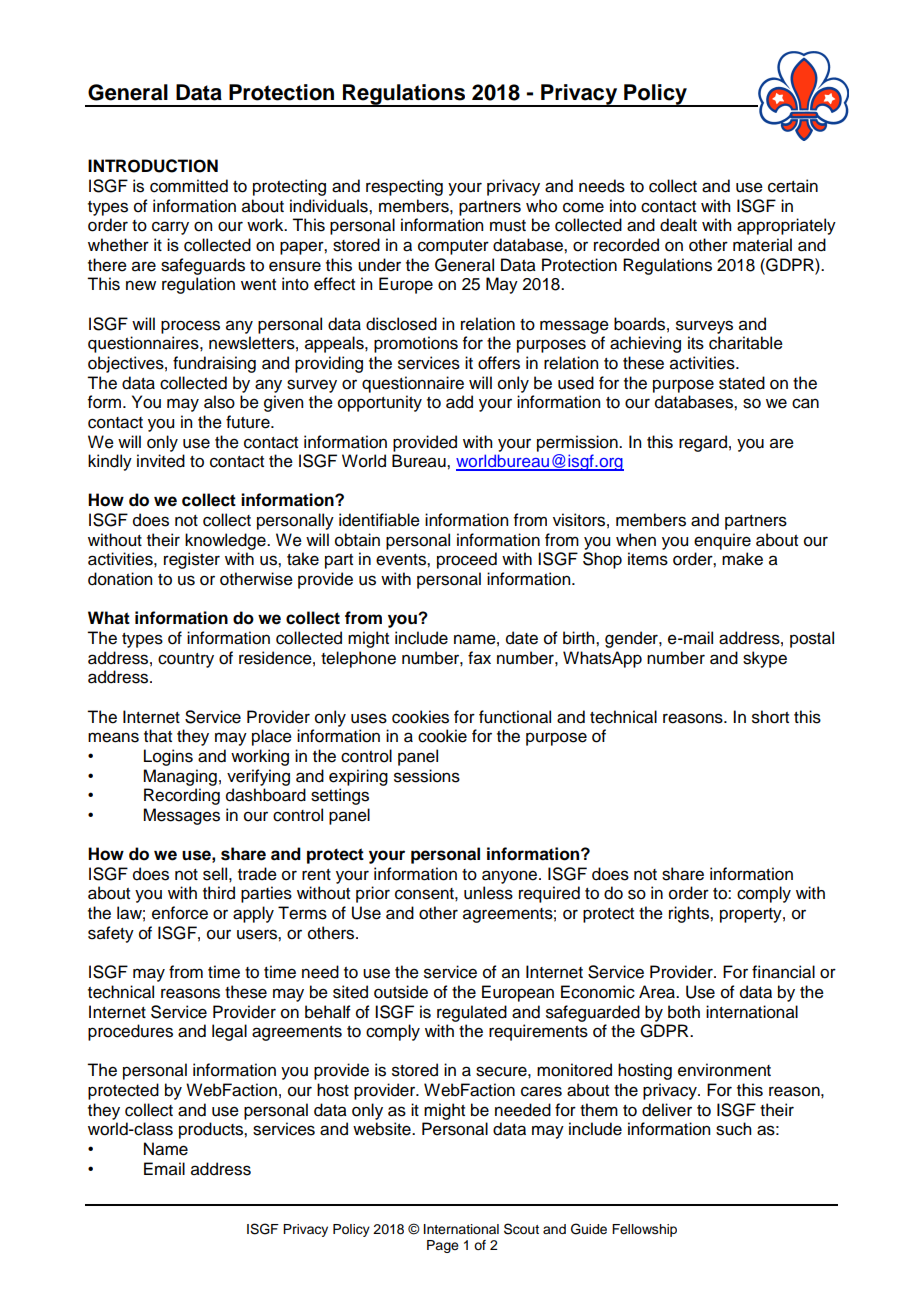 This document has height=1308, width=924. What do you see at coordinates (189, 186) in the document?
I see `committed` at bounding box center [189, 186].
